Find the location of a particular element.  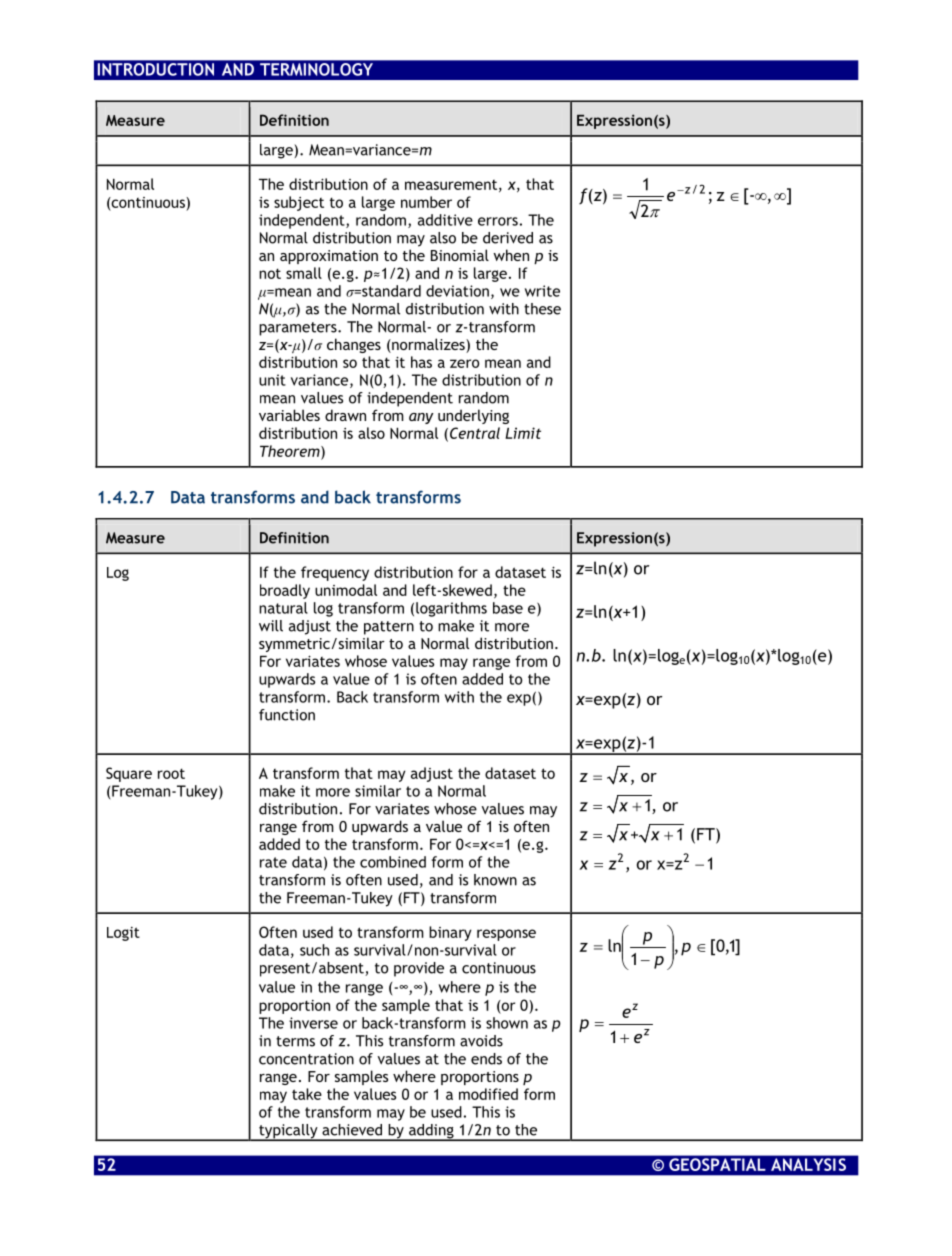

base is located at coordinates (508, 608).
